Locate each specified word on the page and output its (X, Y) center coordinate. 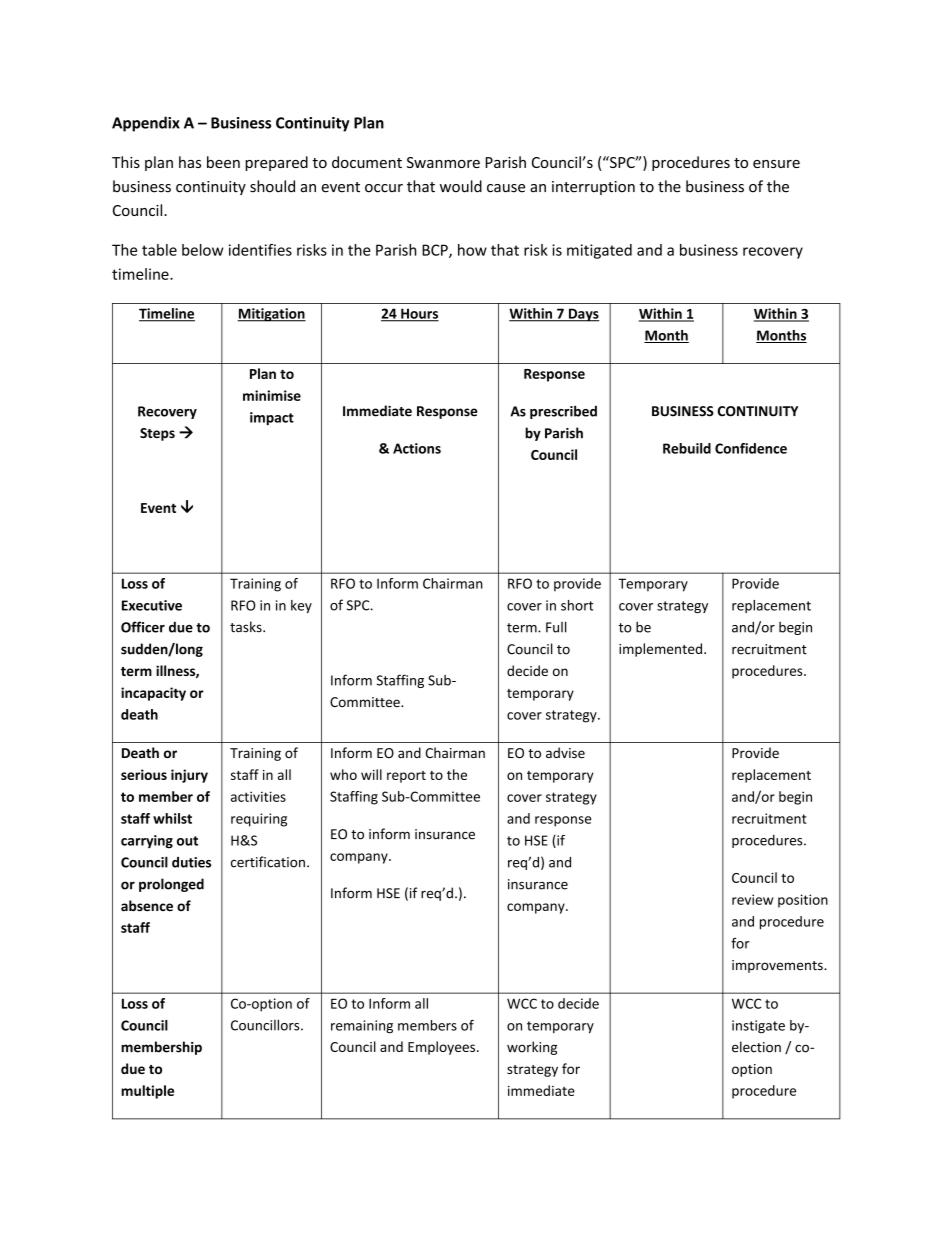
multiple (147, 1092)
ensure (776, 164)
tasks (247, 627)
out (187, 841)
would (461, 186)
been (223, 162)
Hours (419, 314)
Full (556, 627)
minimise (272, 395)
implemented (660, 650)
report (406, 777)
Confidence (751, 448)
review (752, 899)
